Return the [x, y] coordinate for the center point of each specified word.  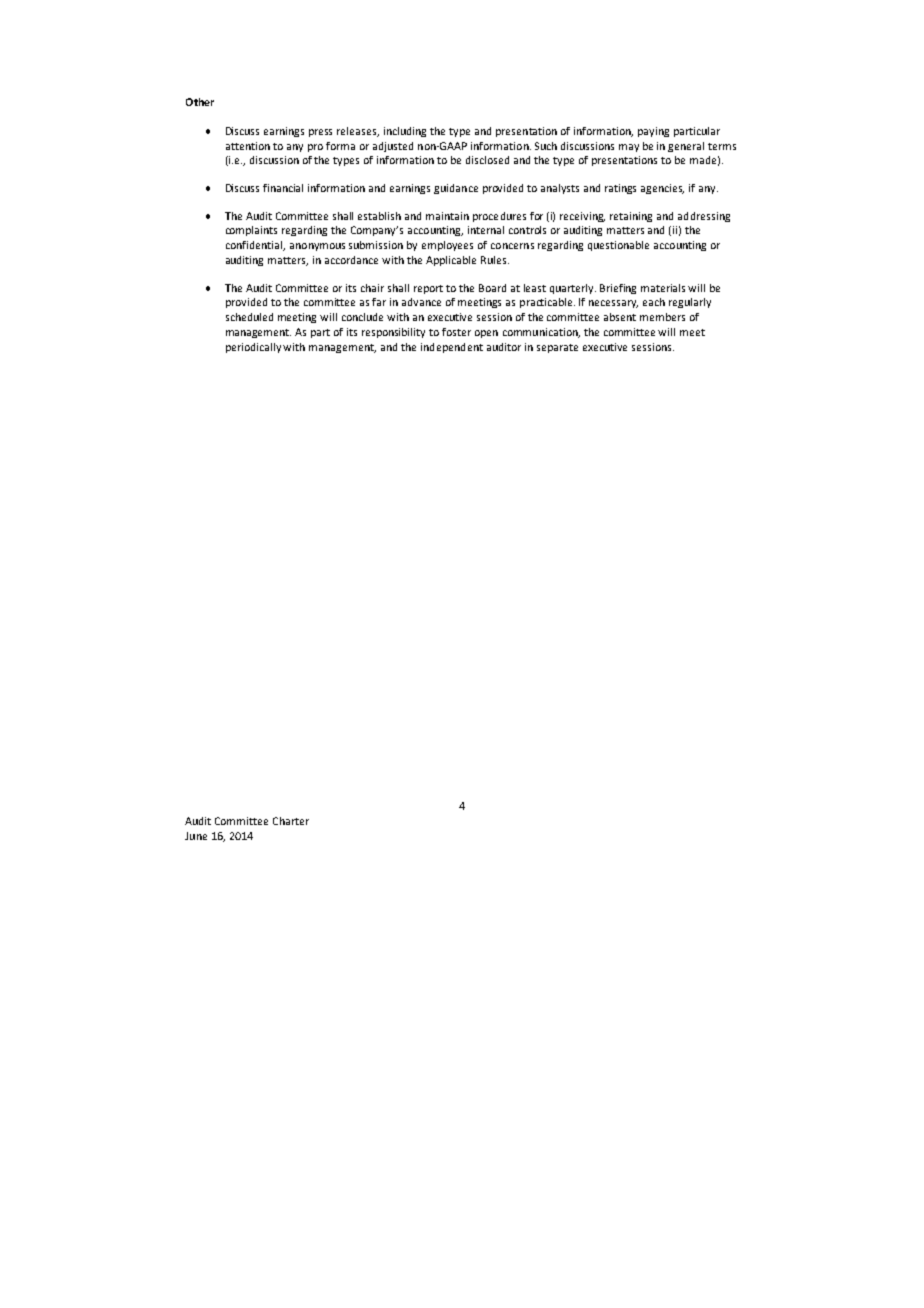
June [196, 836]
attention [248, 146]
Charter [291, 821]
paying [653, 132]
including [405, 132]
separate [557, 348]
